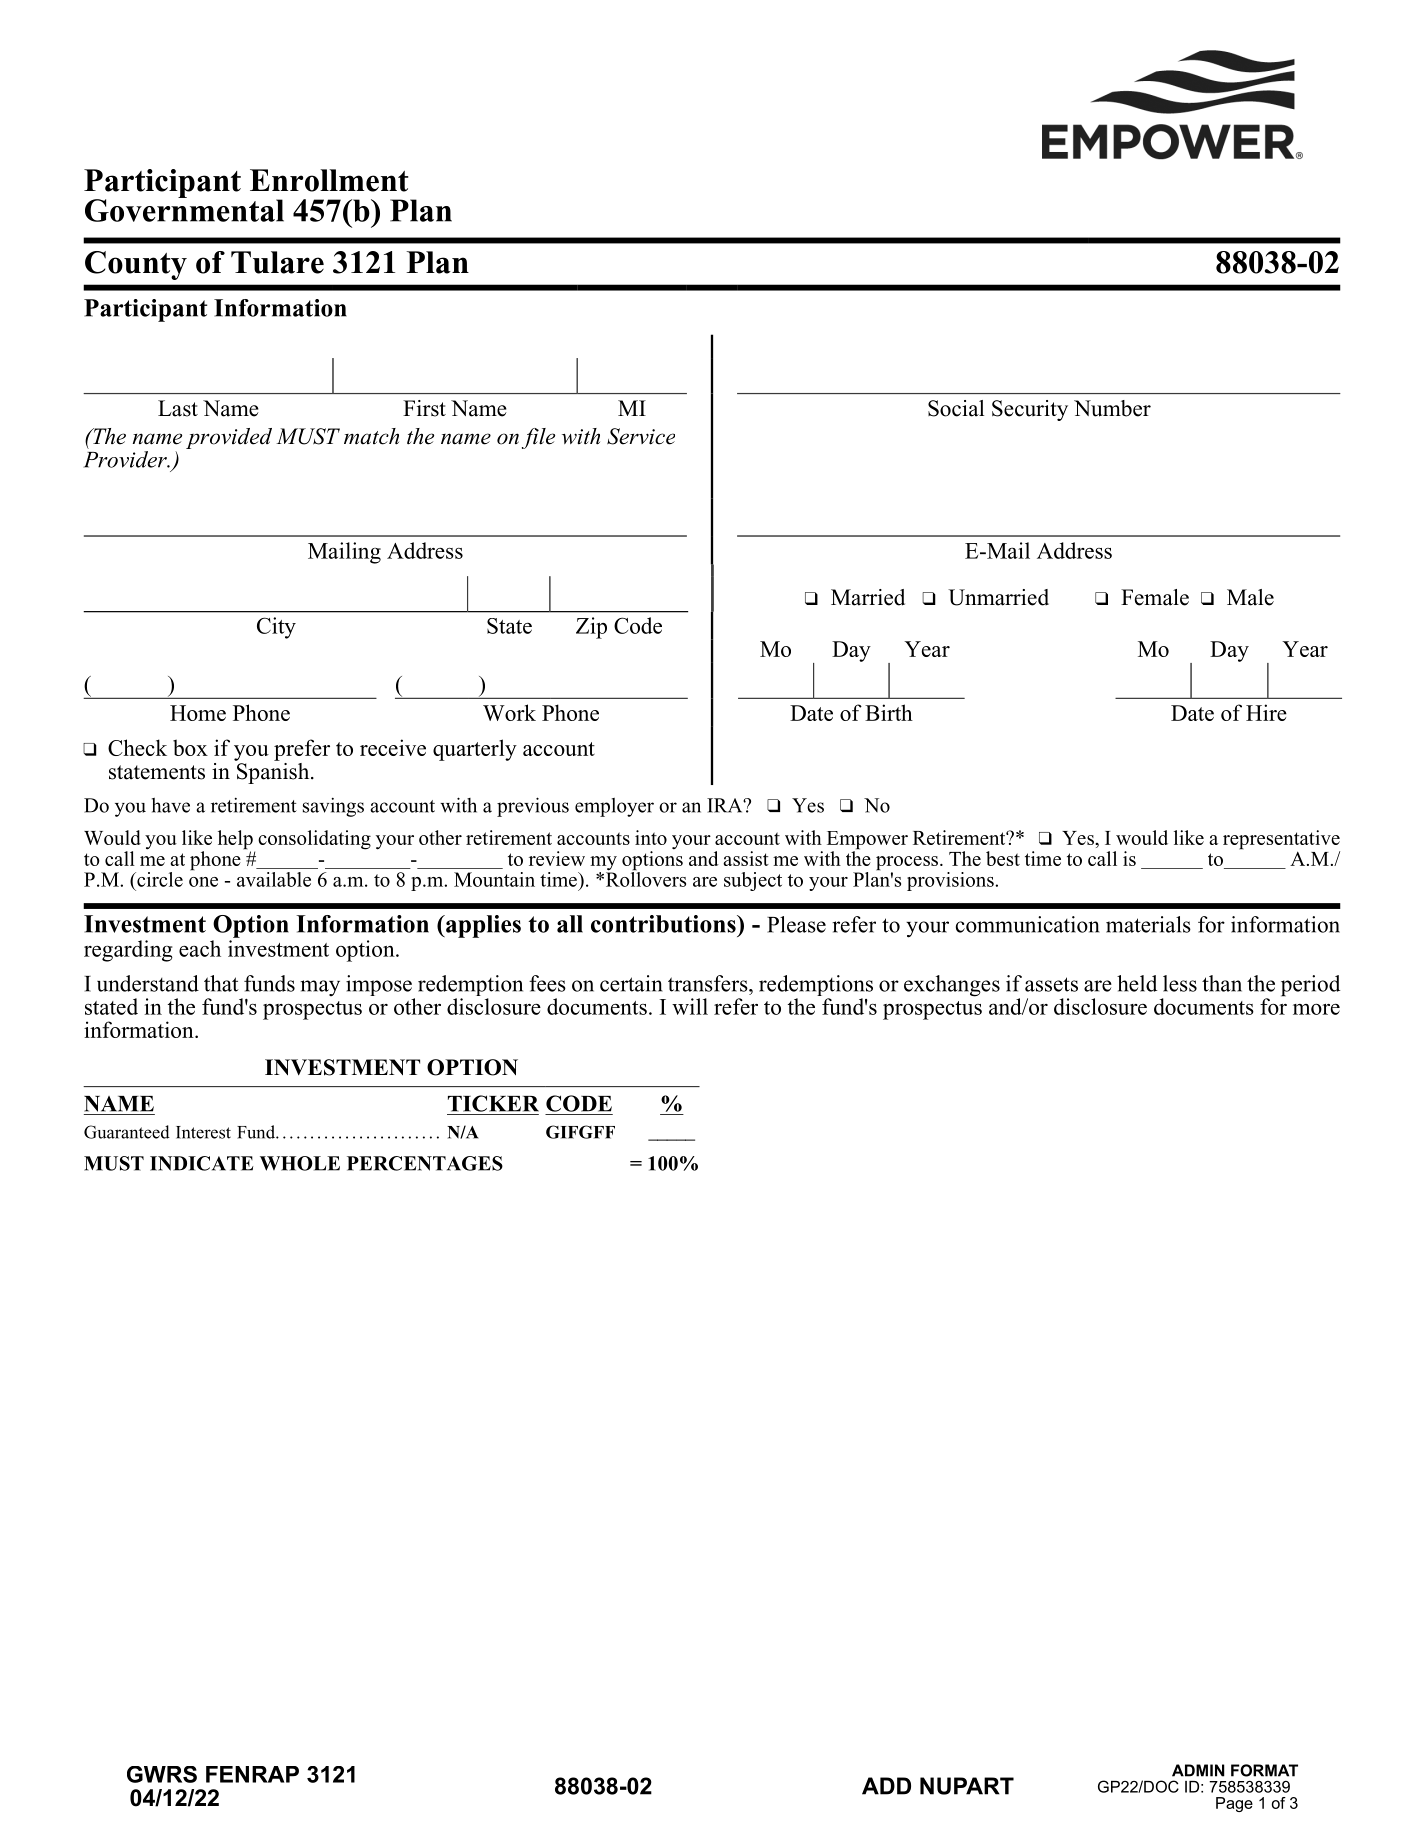 The height and width of the screenshot is (1843, 1424). What do you see at coordinates (201, 1163) in the screenshot?
I see `INDICATE` at bounding box center [201, 1163].
